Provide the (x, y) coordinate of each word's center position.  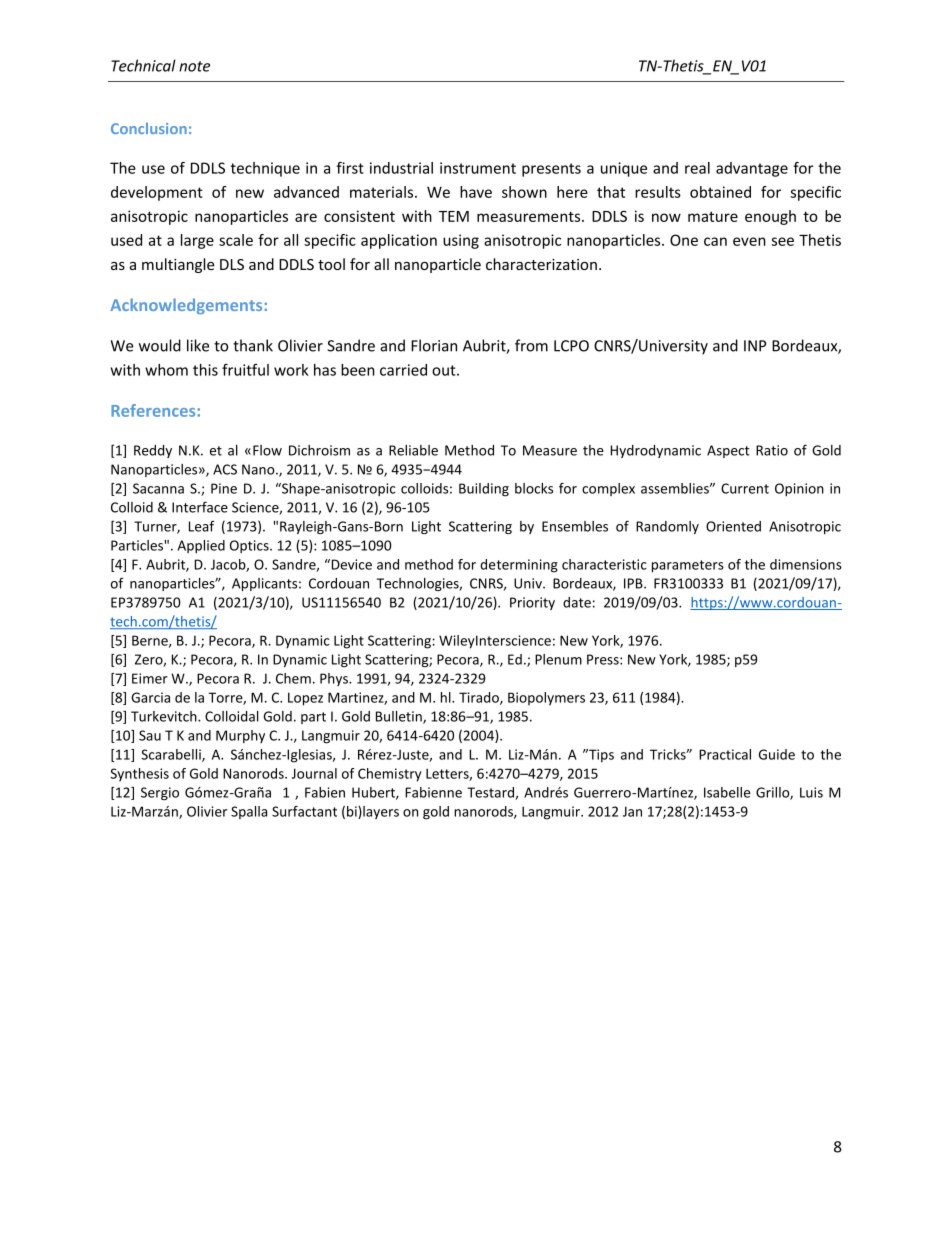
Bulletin (400, 717)
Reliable (413, 450)
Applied (201, 546)
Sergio (160, 794)
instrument (478, 168)
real (697, 168)
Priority (532, 603)
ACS (225, 469)
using (461, 241)
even (749, 241)
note (194, 66)
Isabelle (727, 792)
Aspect (728, 451)
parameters (688, 566)
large (197, 241)
